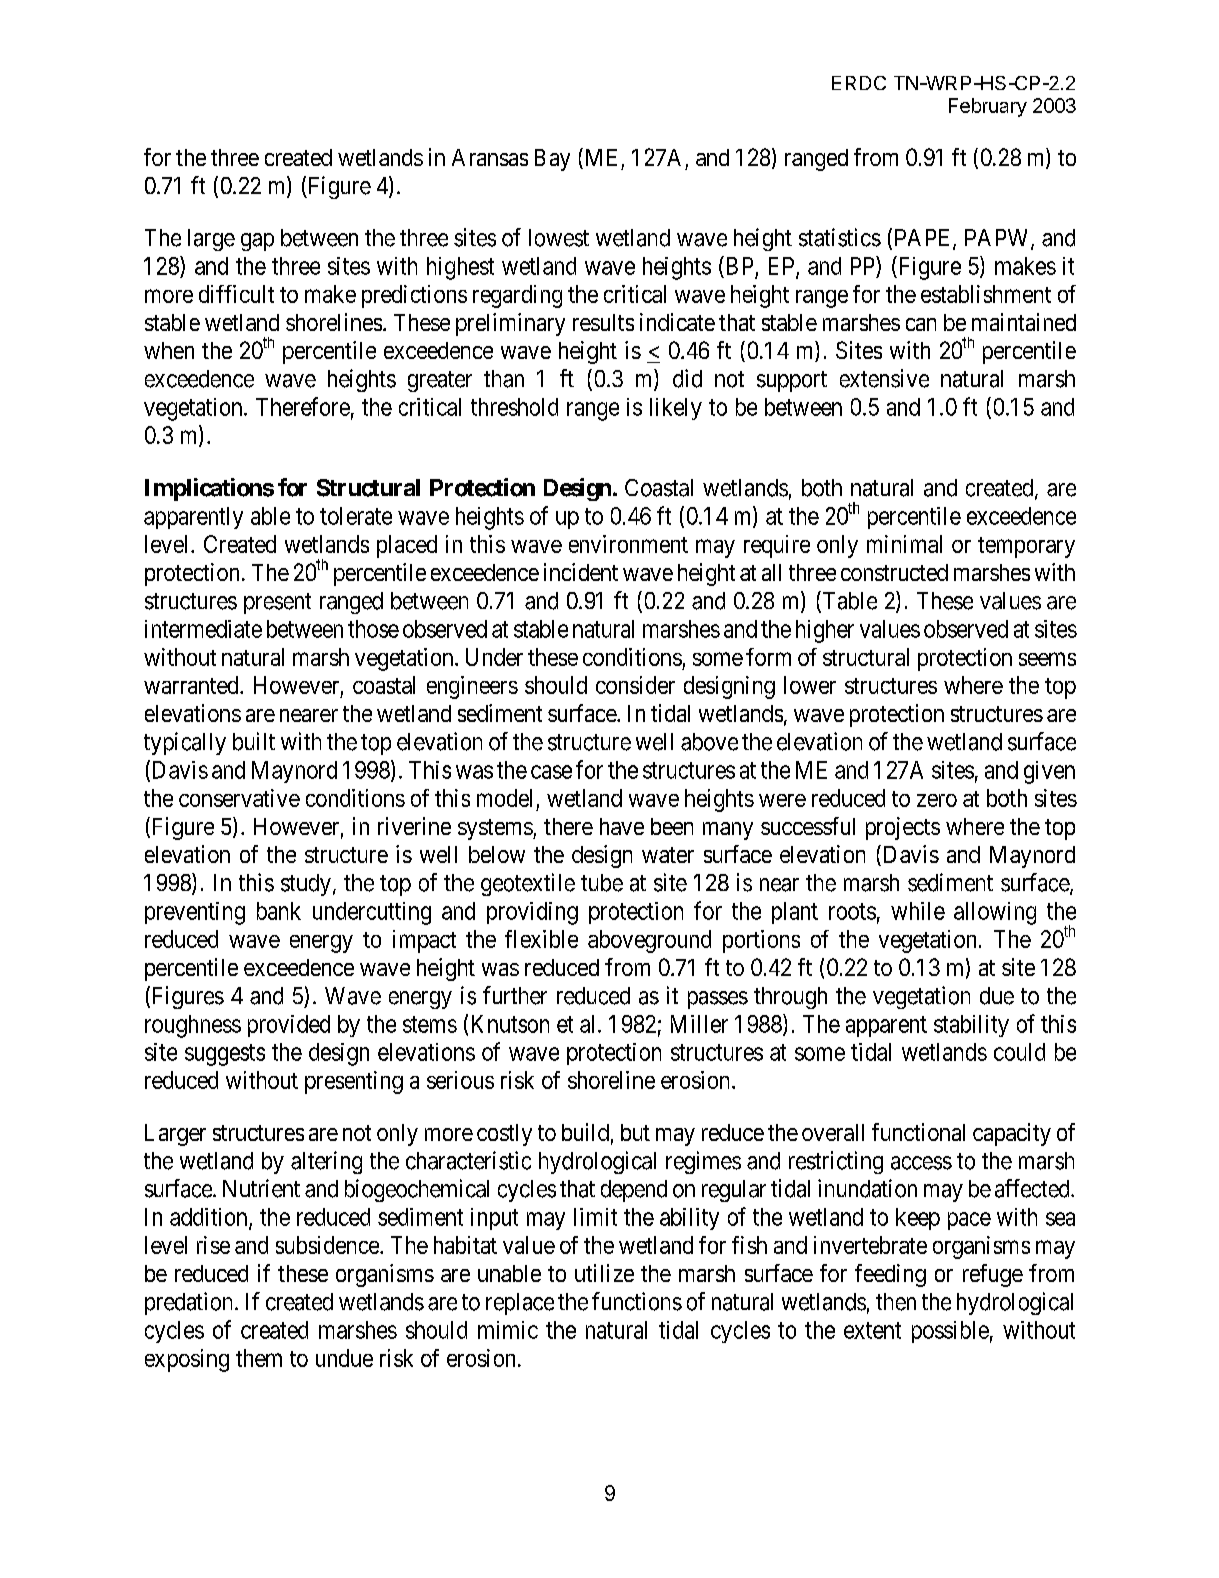  Describe the element at coordinates (937, 800) in the page. I see `zero` at that location.
